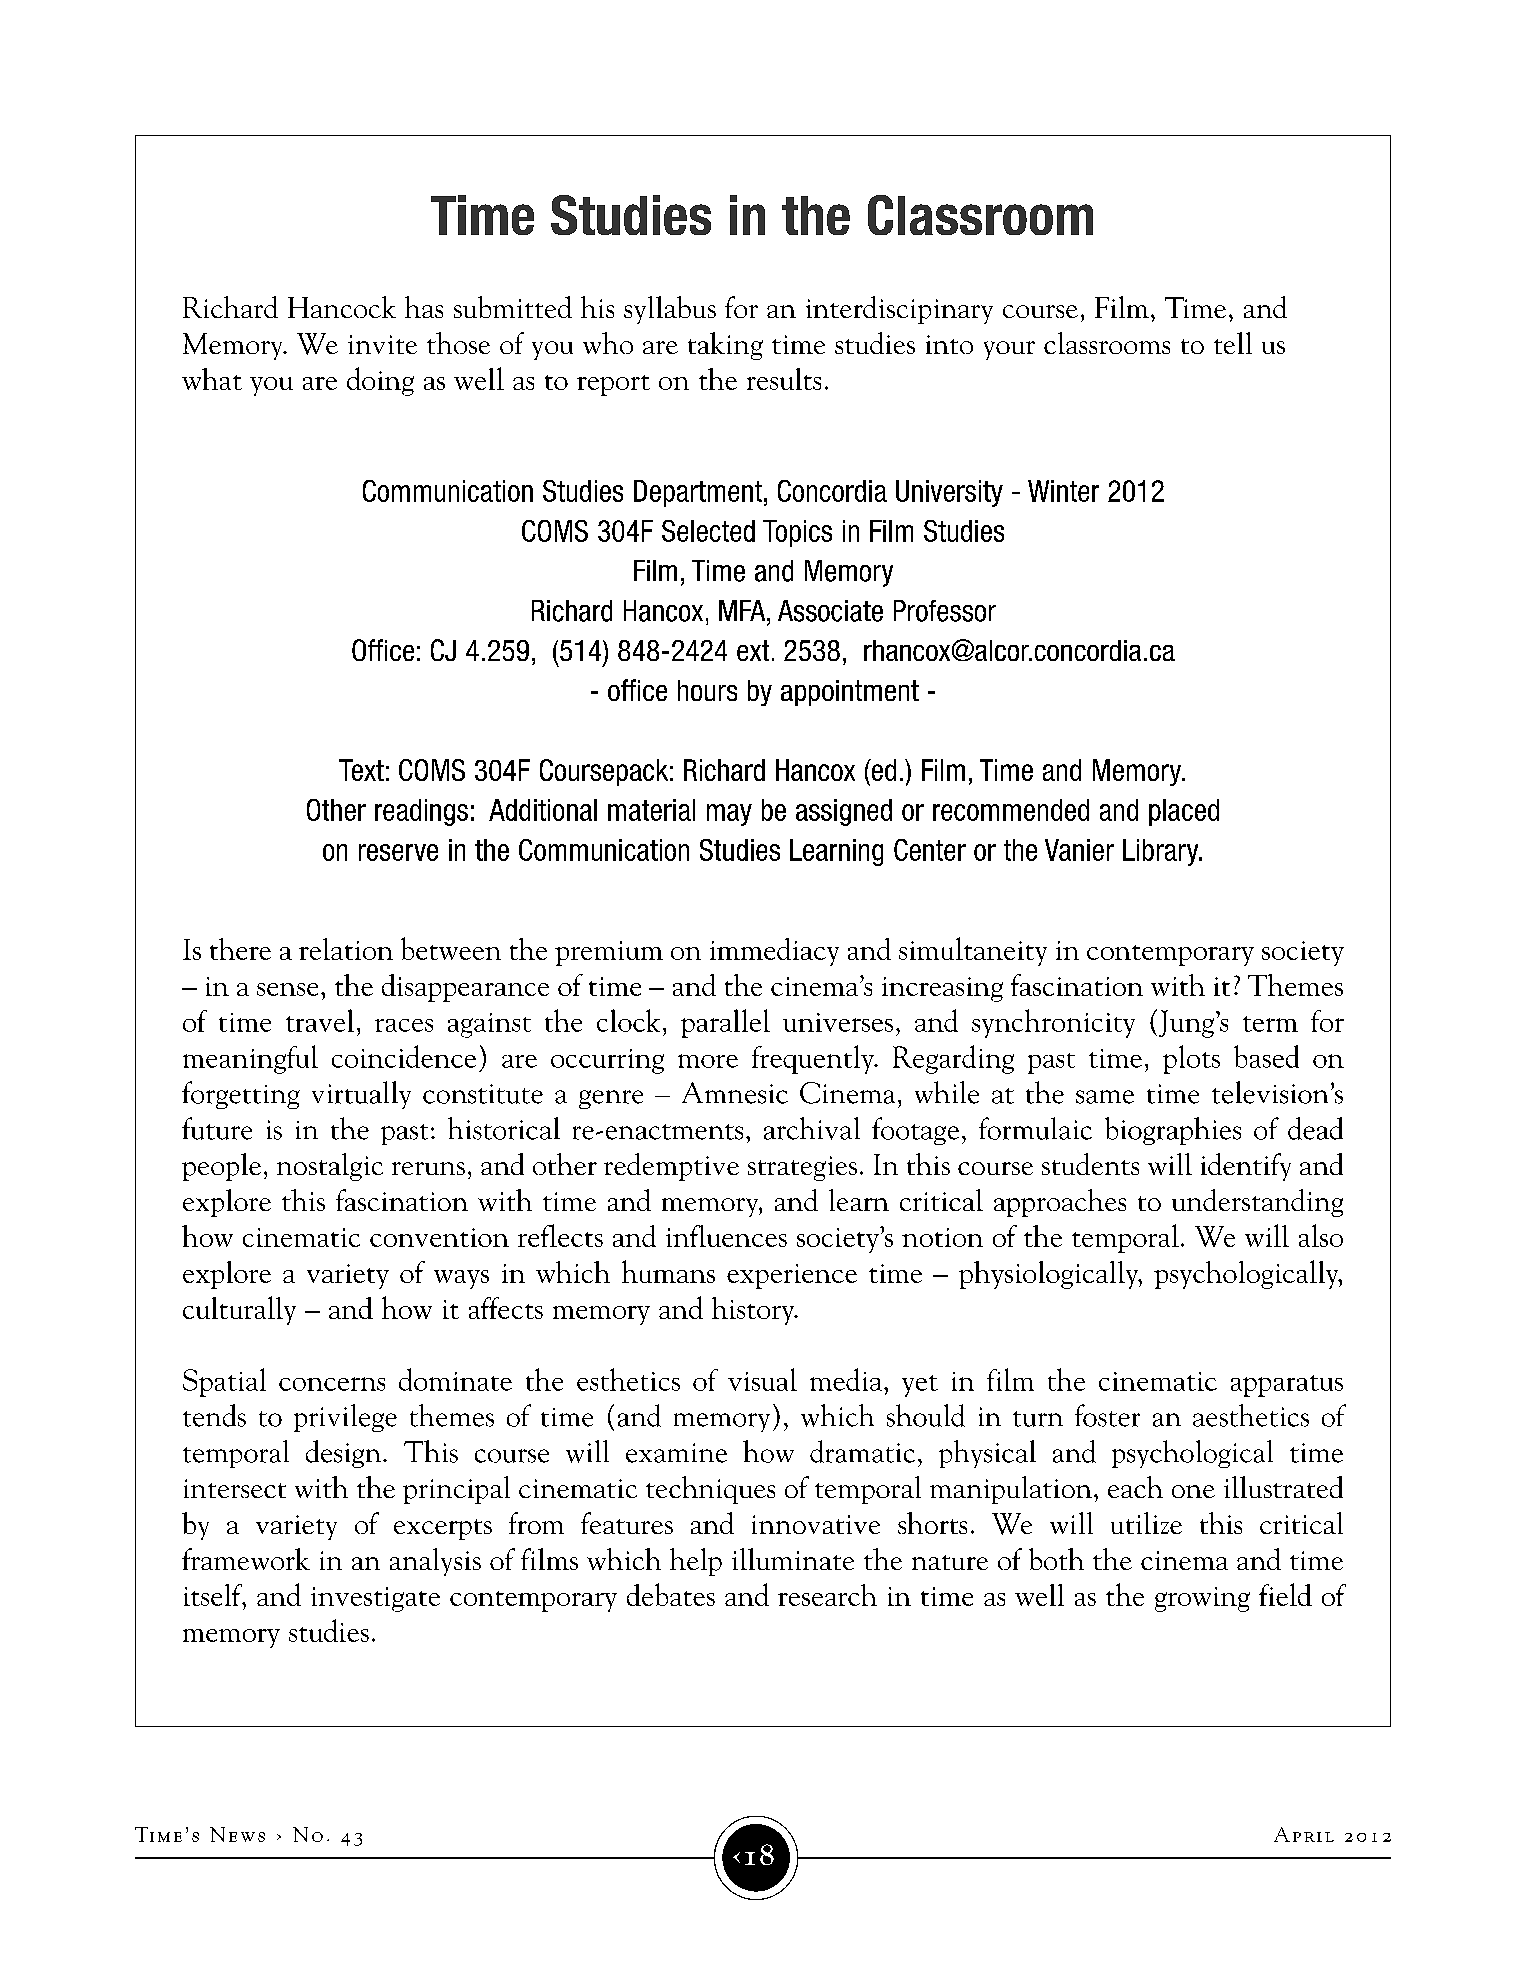 This screenshot has width=1526, height=1974. I want to click on News, so click(237, 1834).
